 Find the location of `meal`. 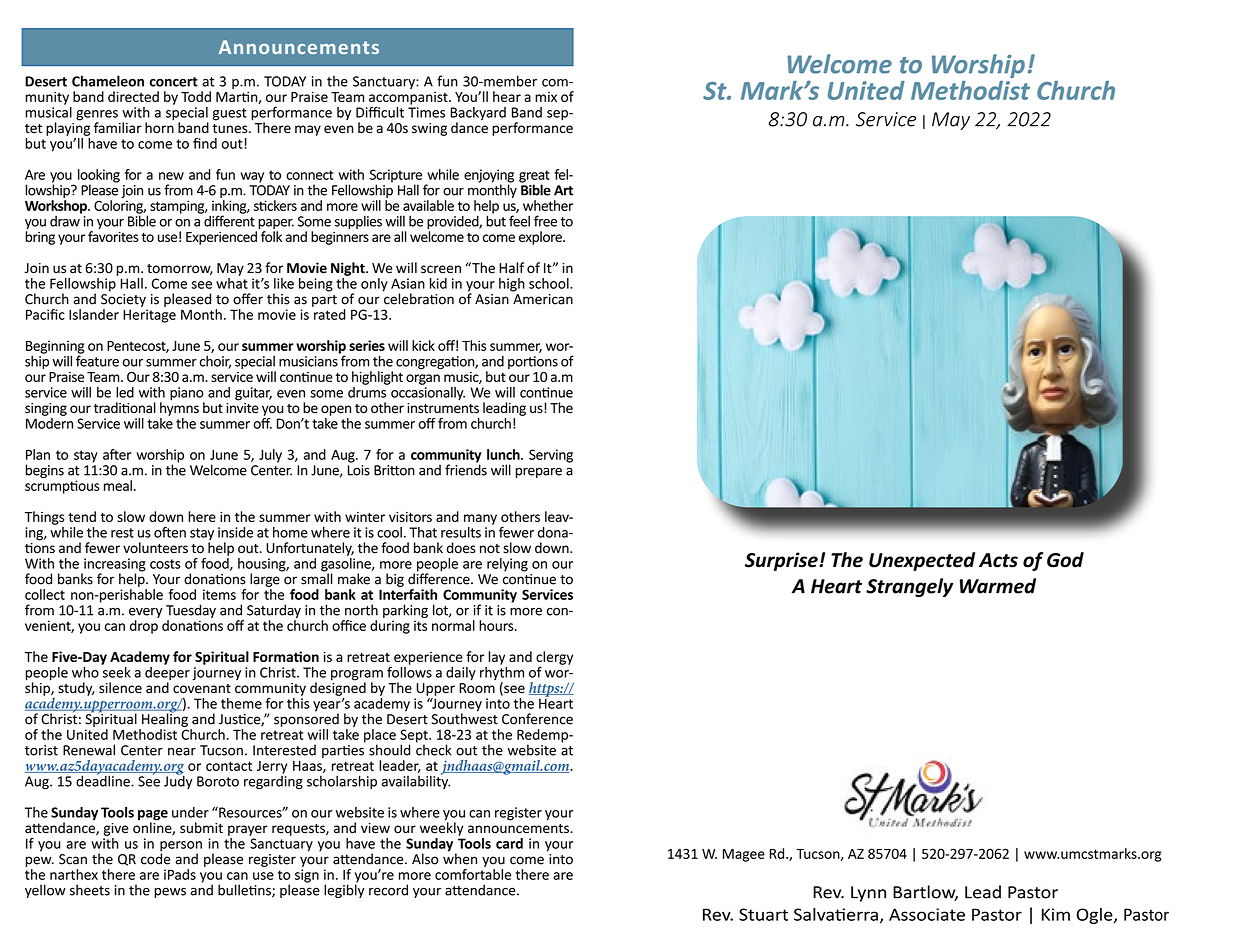

meal is located at coordinates (118, 485).
